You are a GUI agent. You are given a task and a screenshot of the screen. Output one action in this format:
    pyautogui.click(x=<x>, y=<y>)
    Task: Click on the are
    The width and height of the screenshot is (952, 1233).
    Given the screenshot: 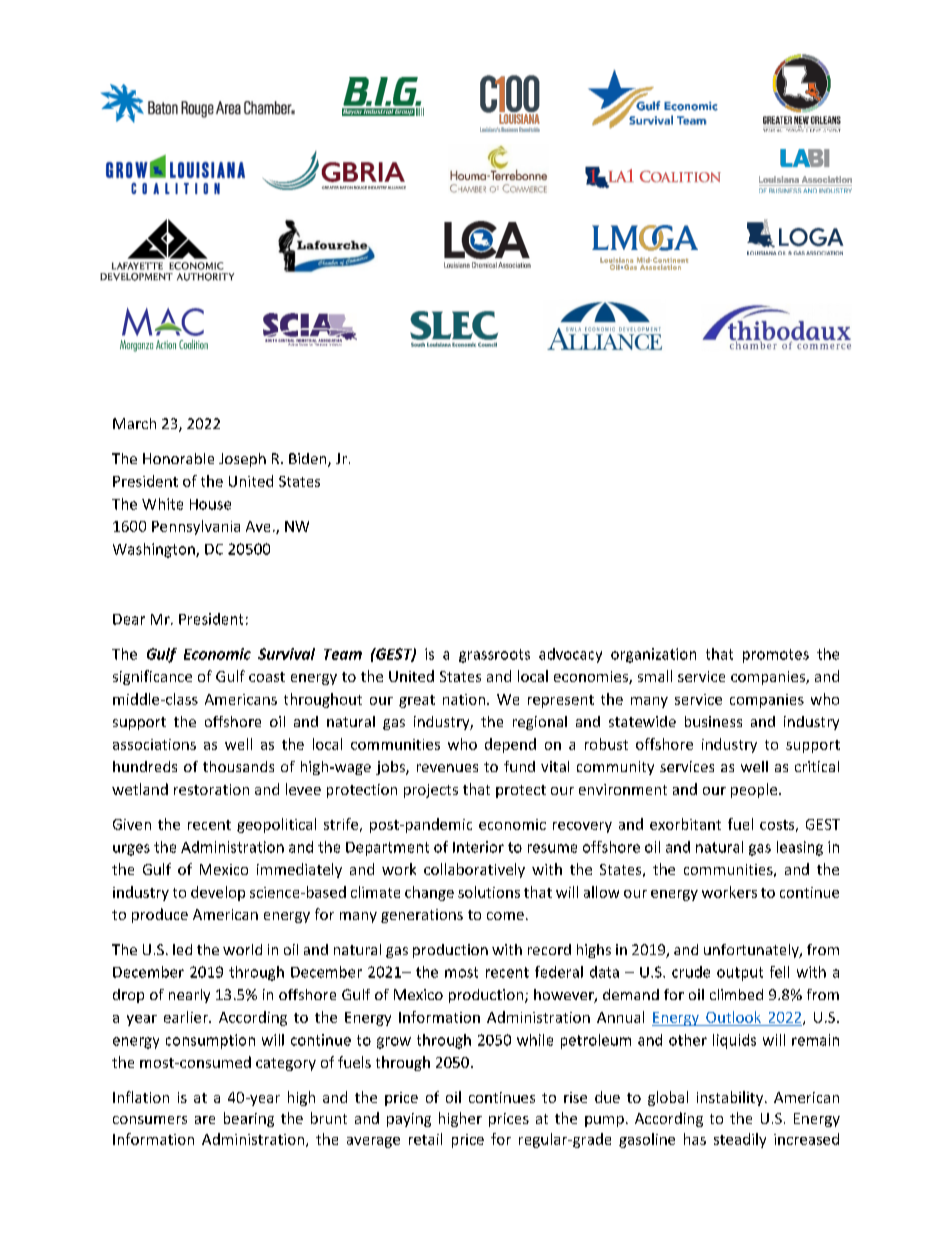 What is the action you would take?
    pyautogui.click(x=205, y=1120)
